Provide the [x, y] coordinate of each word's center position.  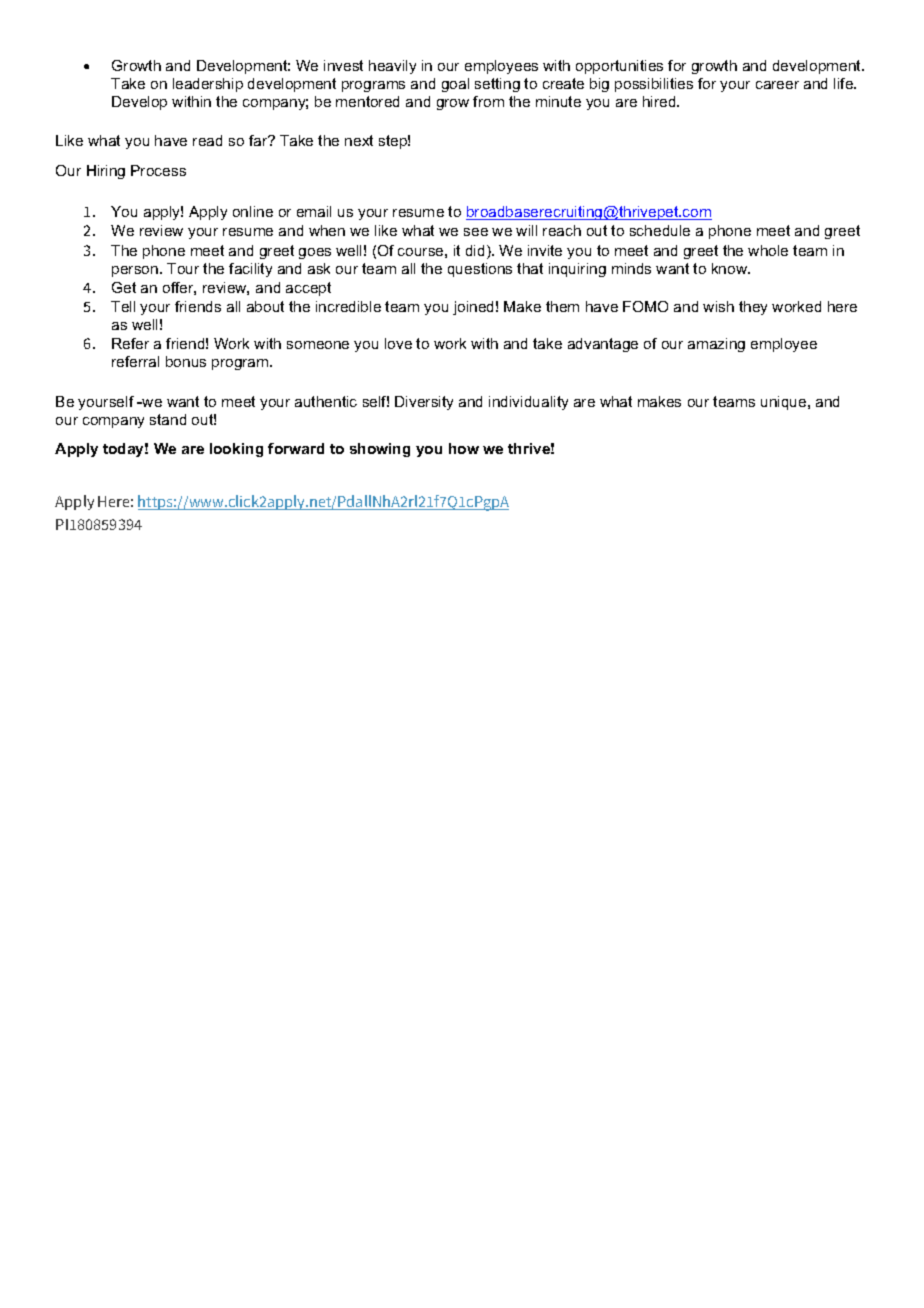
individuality [528, 403]
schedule [660, 230]
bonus [186, 361]
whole [768, 250]
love [398, 343]
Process [158, 170]
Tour [183, 268]
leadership [208, 85]
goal [455, 85]
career [777, 85]
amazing [716, 345]
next [359, 140]
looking [236, 450]
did [475, 250]
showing [380, 450]
